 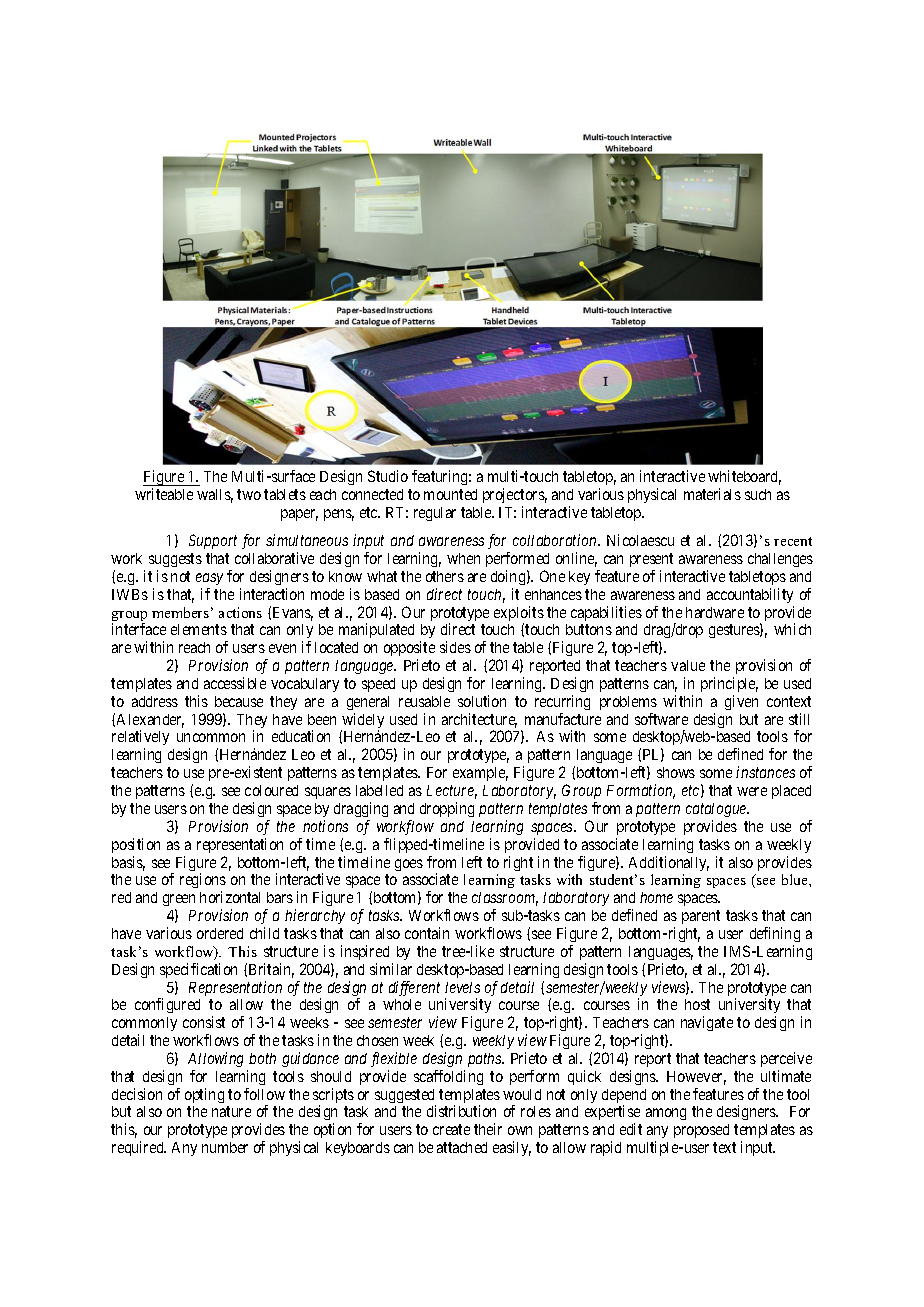 I want to click on example, so click(x=480, y=774).
